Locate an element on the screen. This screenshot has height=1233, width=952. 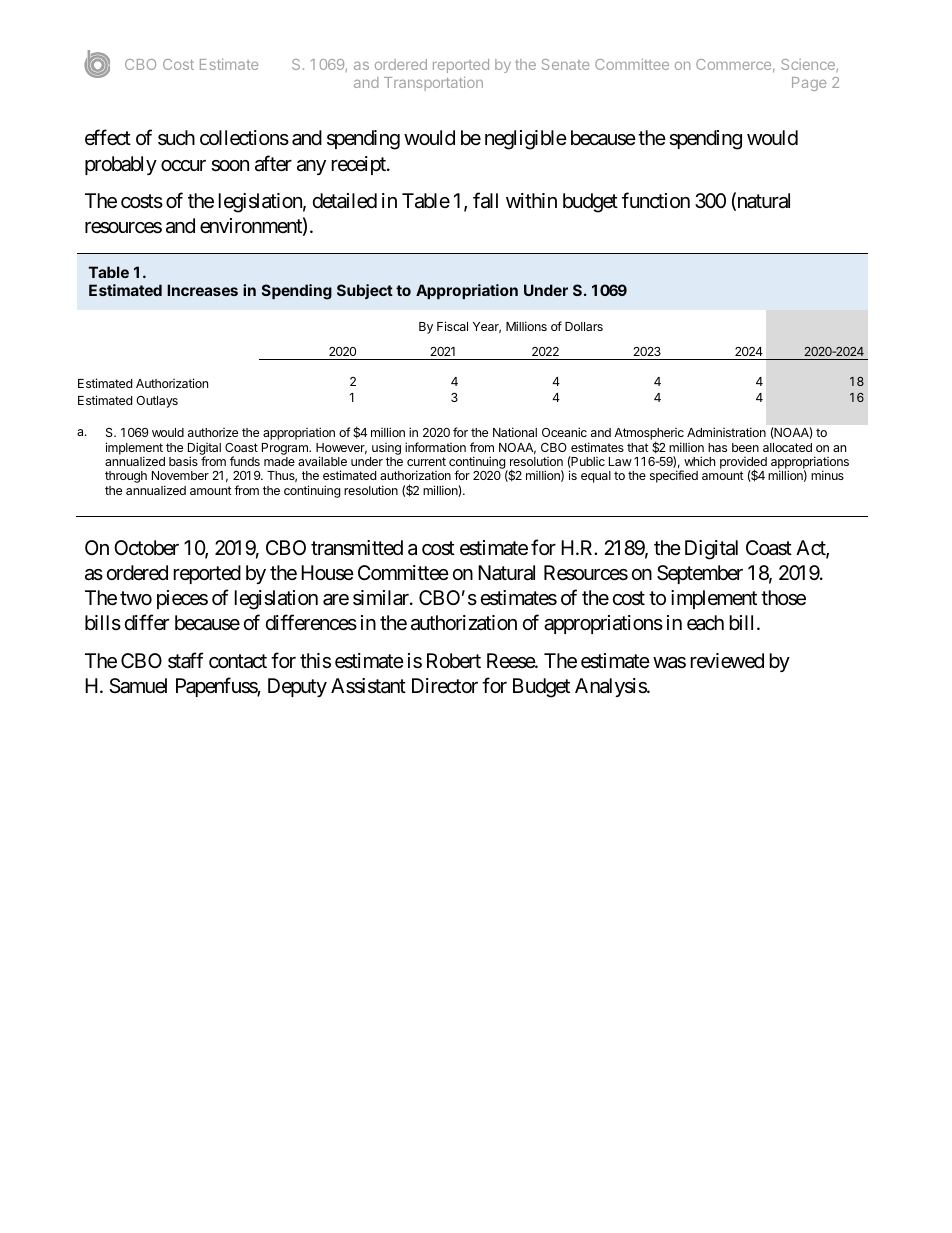
provided is located at coordinates (743, 464).
